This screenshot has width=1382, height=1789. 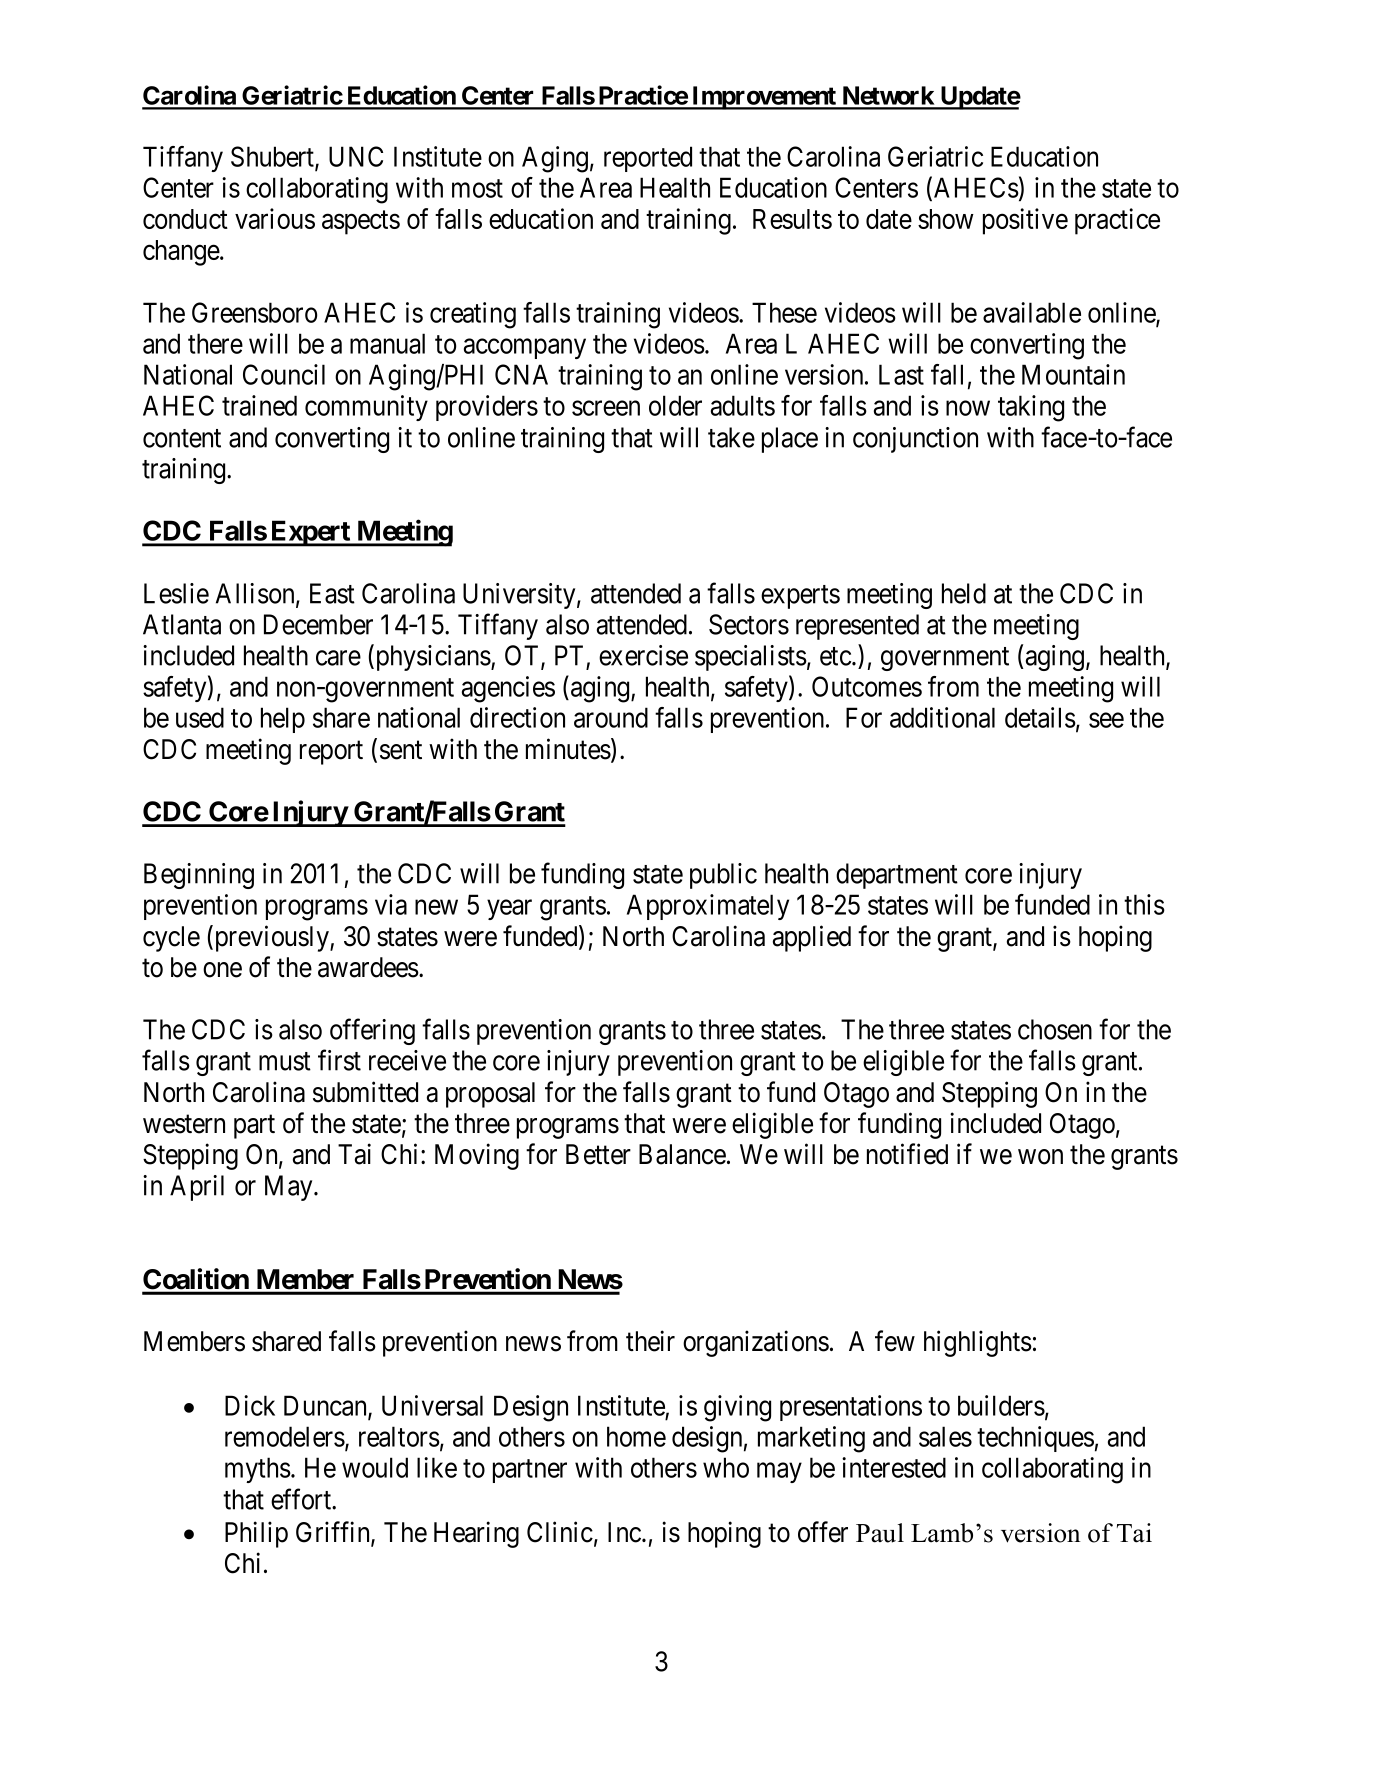 I want to click on positive, so click(x=1025, y=221).
